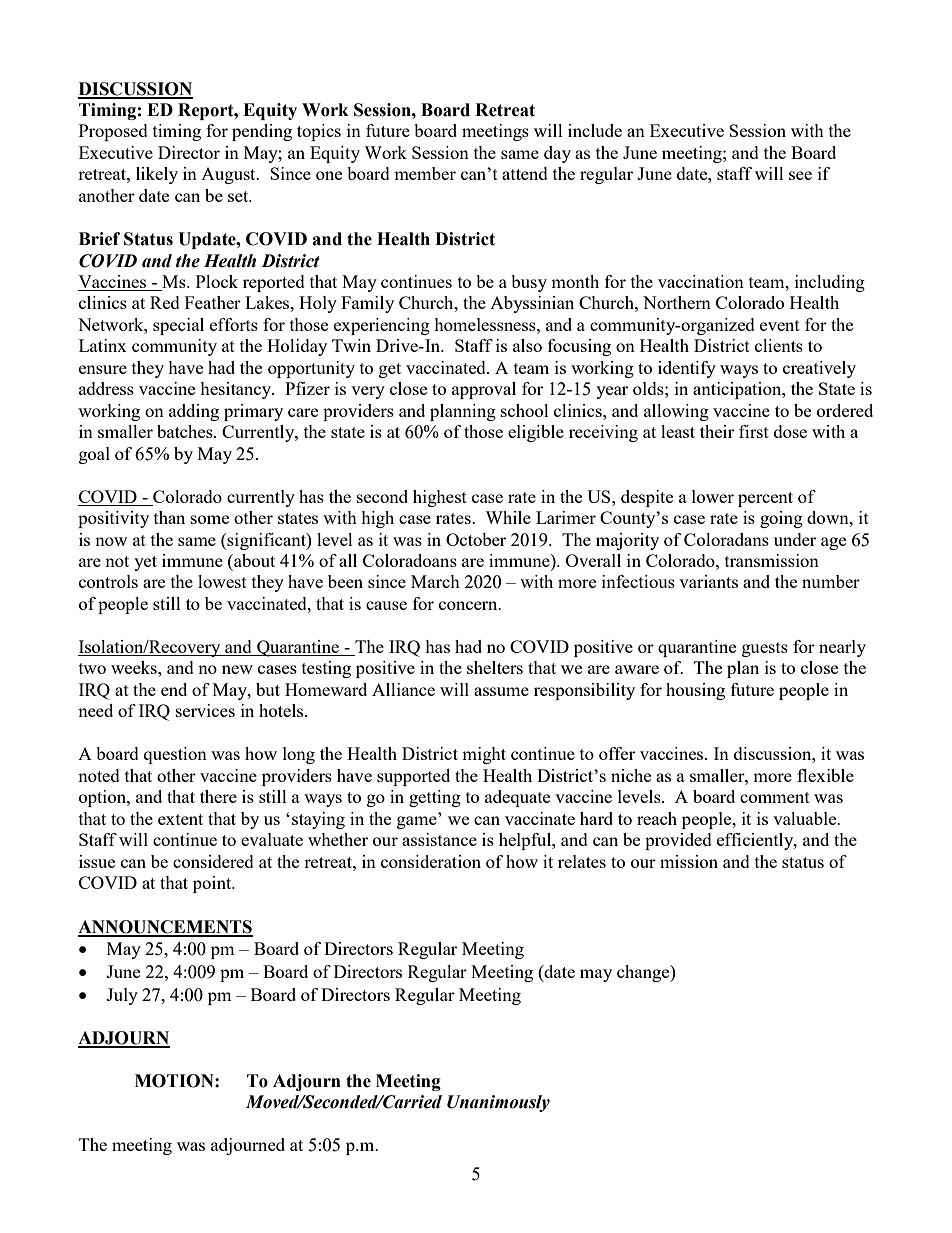 The image size is (952, 1233). I want to click on first, so click(754, 431).
